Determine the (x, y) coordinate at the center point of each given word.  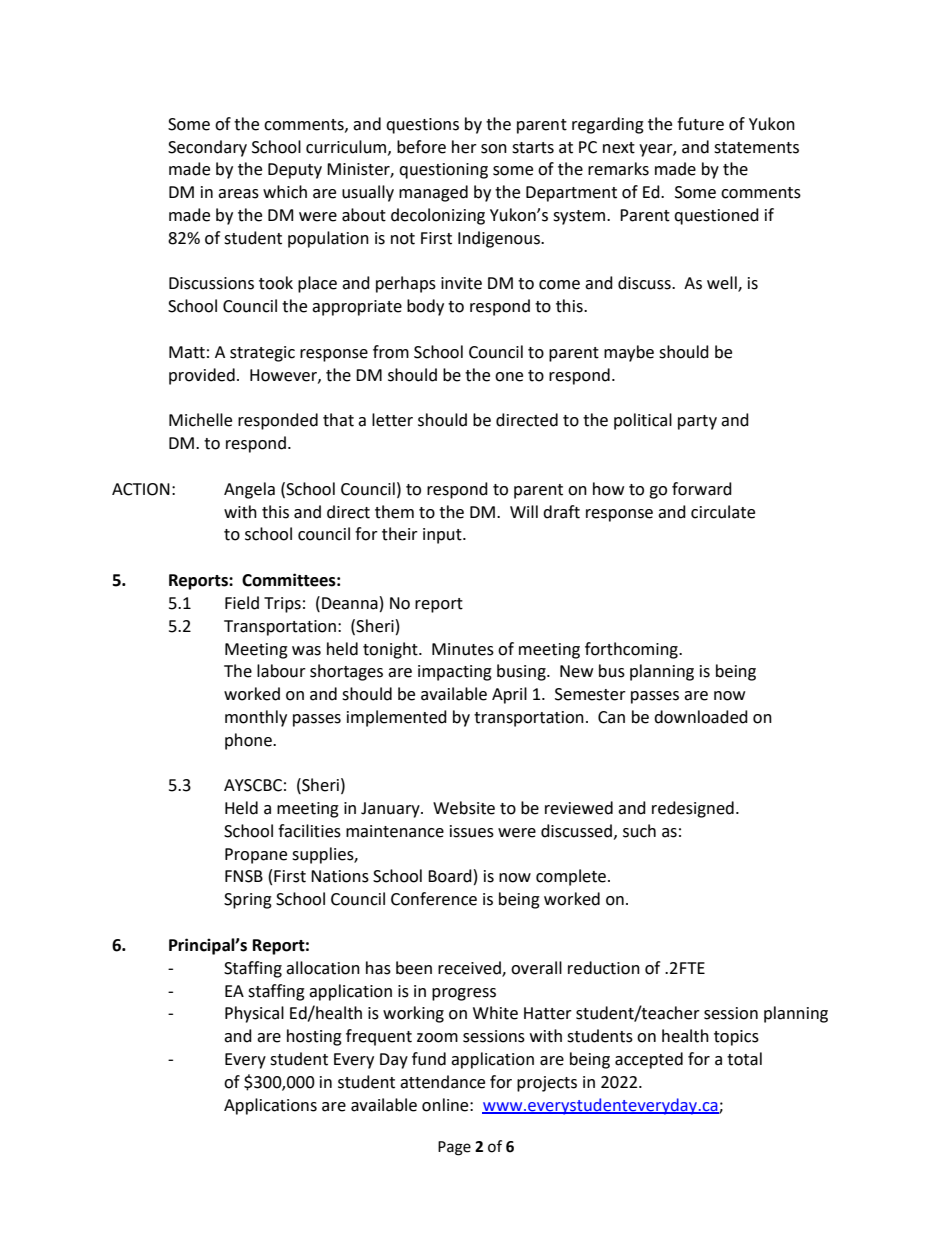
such (639, 831)
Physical (254, 1014)
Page (454, 1148)
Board (450, 876)
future (700, 124)
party (697, 422)
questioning (443, 171)
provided (202, 376)
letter (392, 420)
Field (242, 603)
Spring (248, 901)
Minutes (463, 649)
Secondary (207, 148)
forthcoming (632, 650)
